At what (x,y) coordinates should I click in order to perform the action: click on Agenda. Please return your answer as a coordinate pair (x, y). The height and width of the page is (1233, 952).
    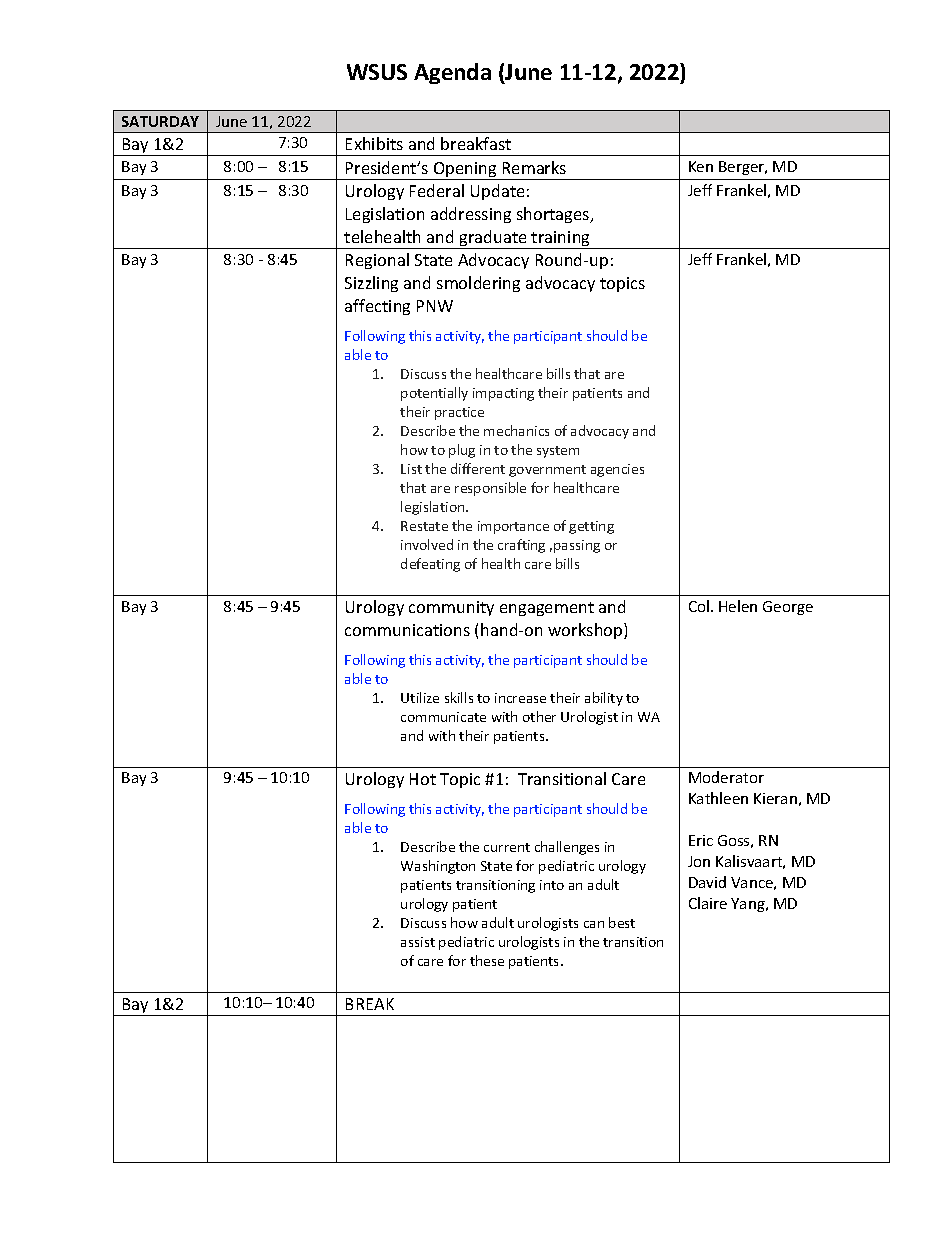
    Looking at the image, I should click on (452, 73).
